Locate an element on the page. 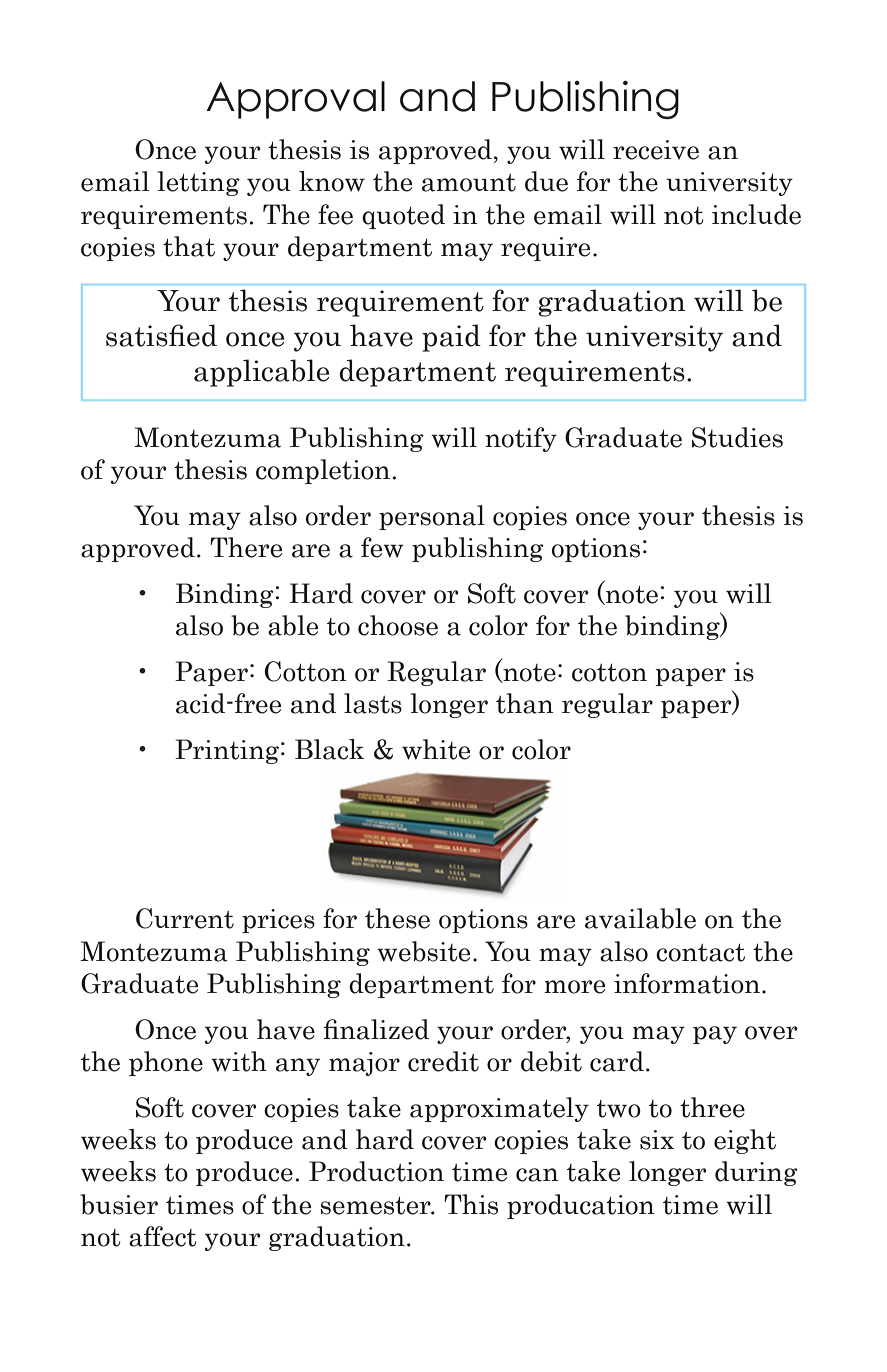 This page has height=1372, width=887. six is located at coordinates (657, 1140).
